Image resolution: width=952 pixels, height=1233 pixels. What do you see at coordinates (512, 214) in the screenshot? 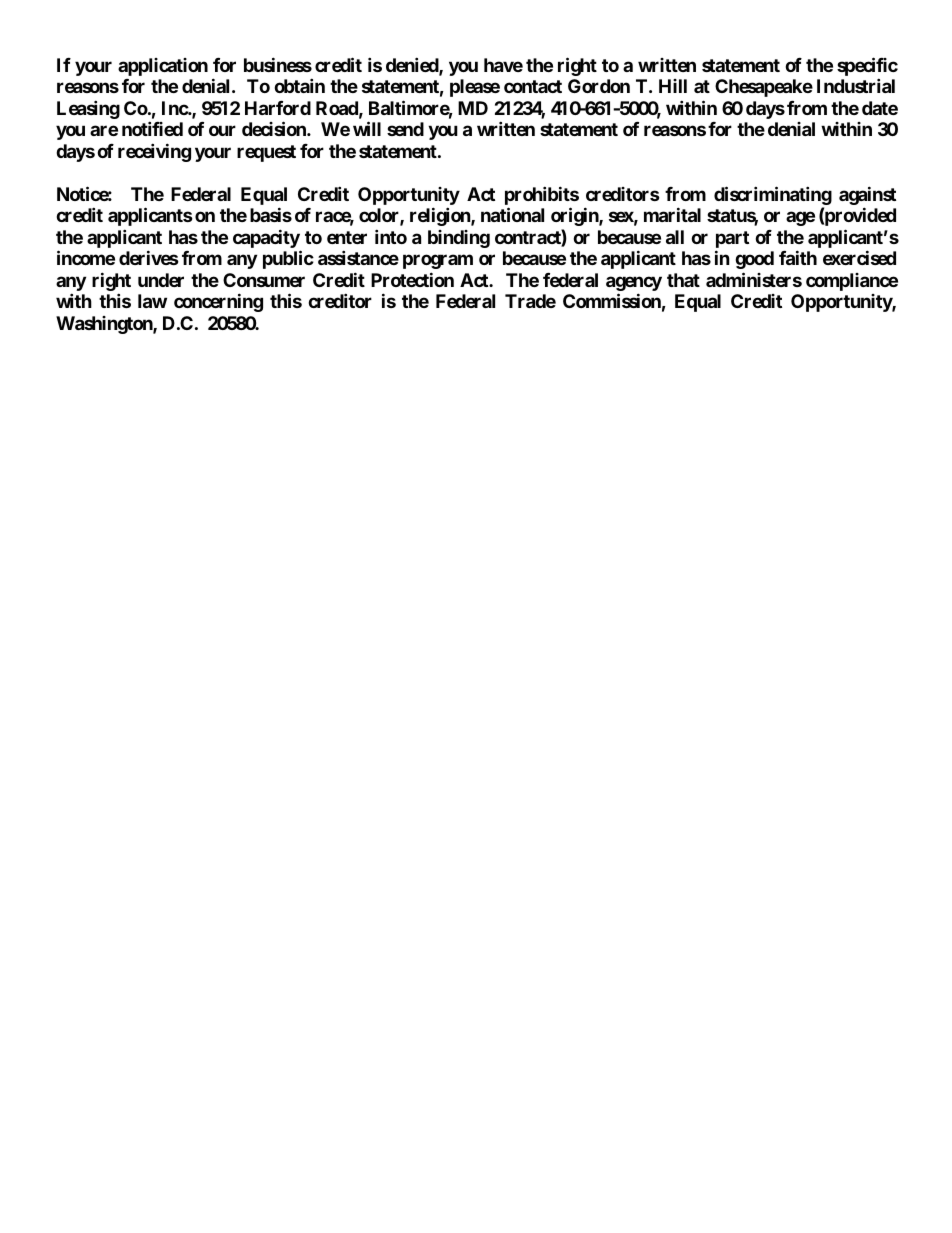
I see `national` at bounding box center [512, 214].
